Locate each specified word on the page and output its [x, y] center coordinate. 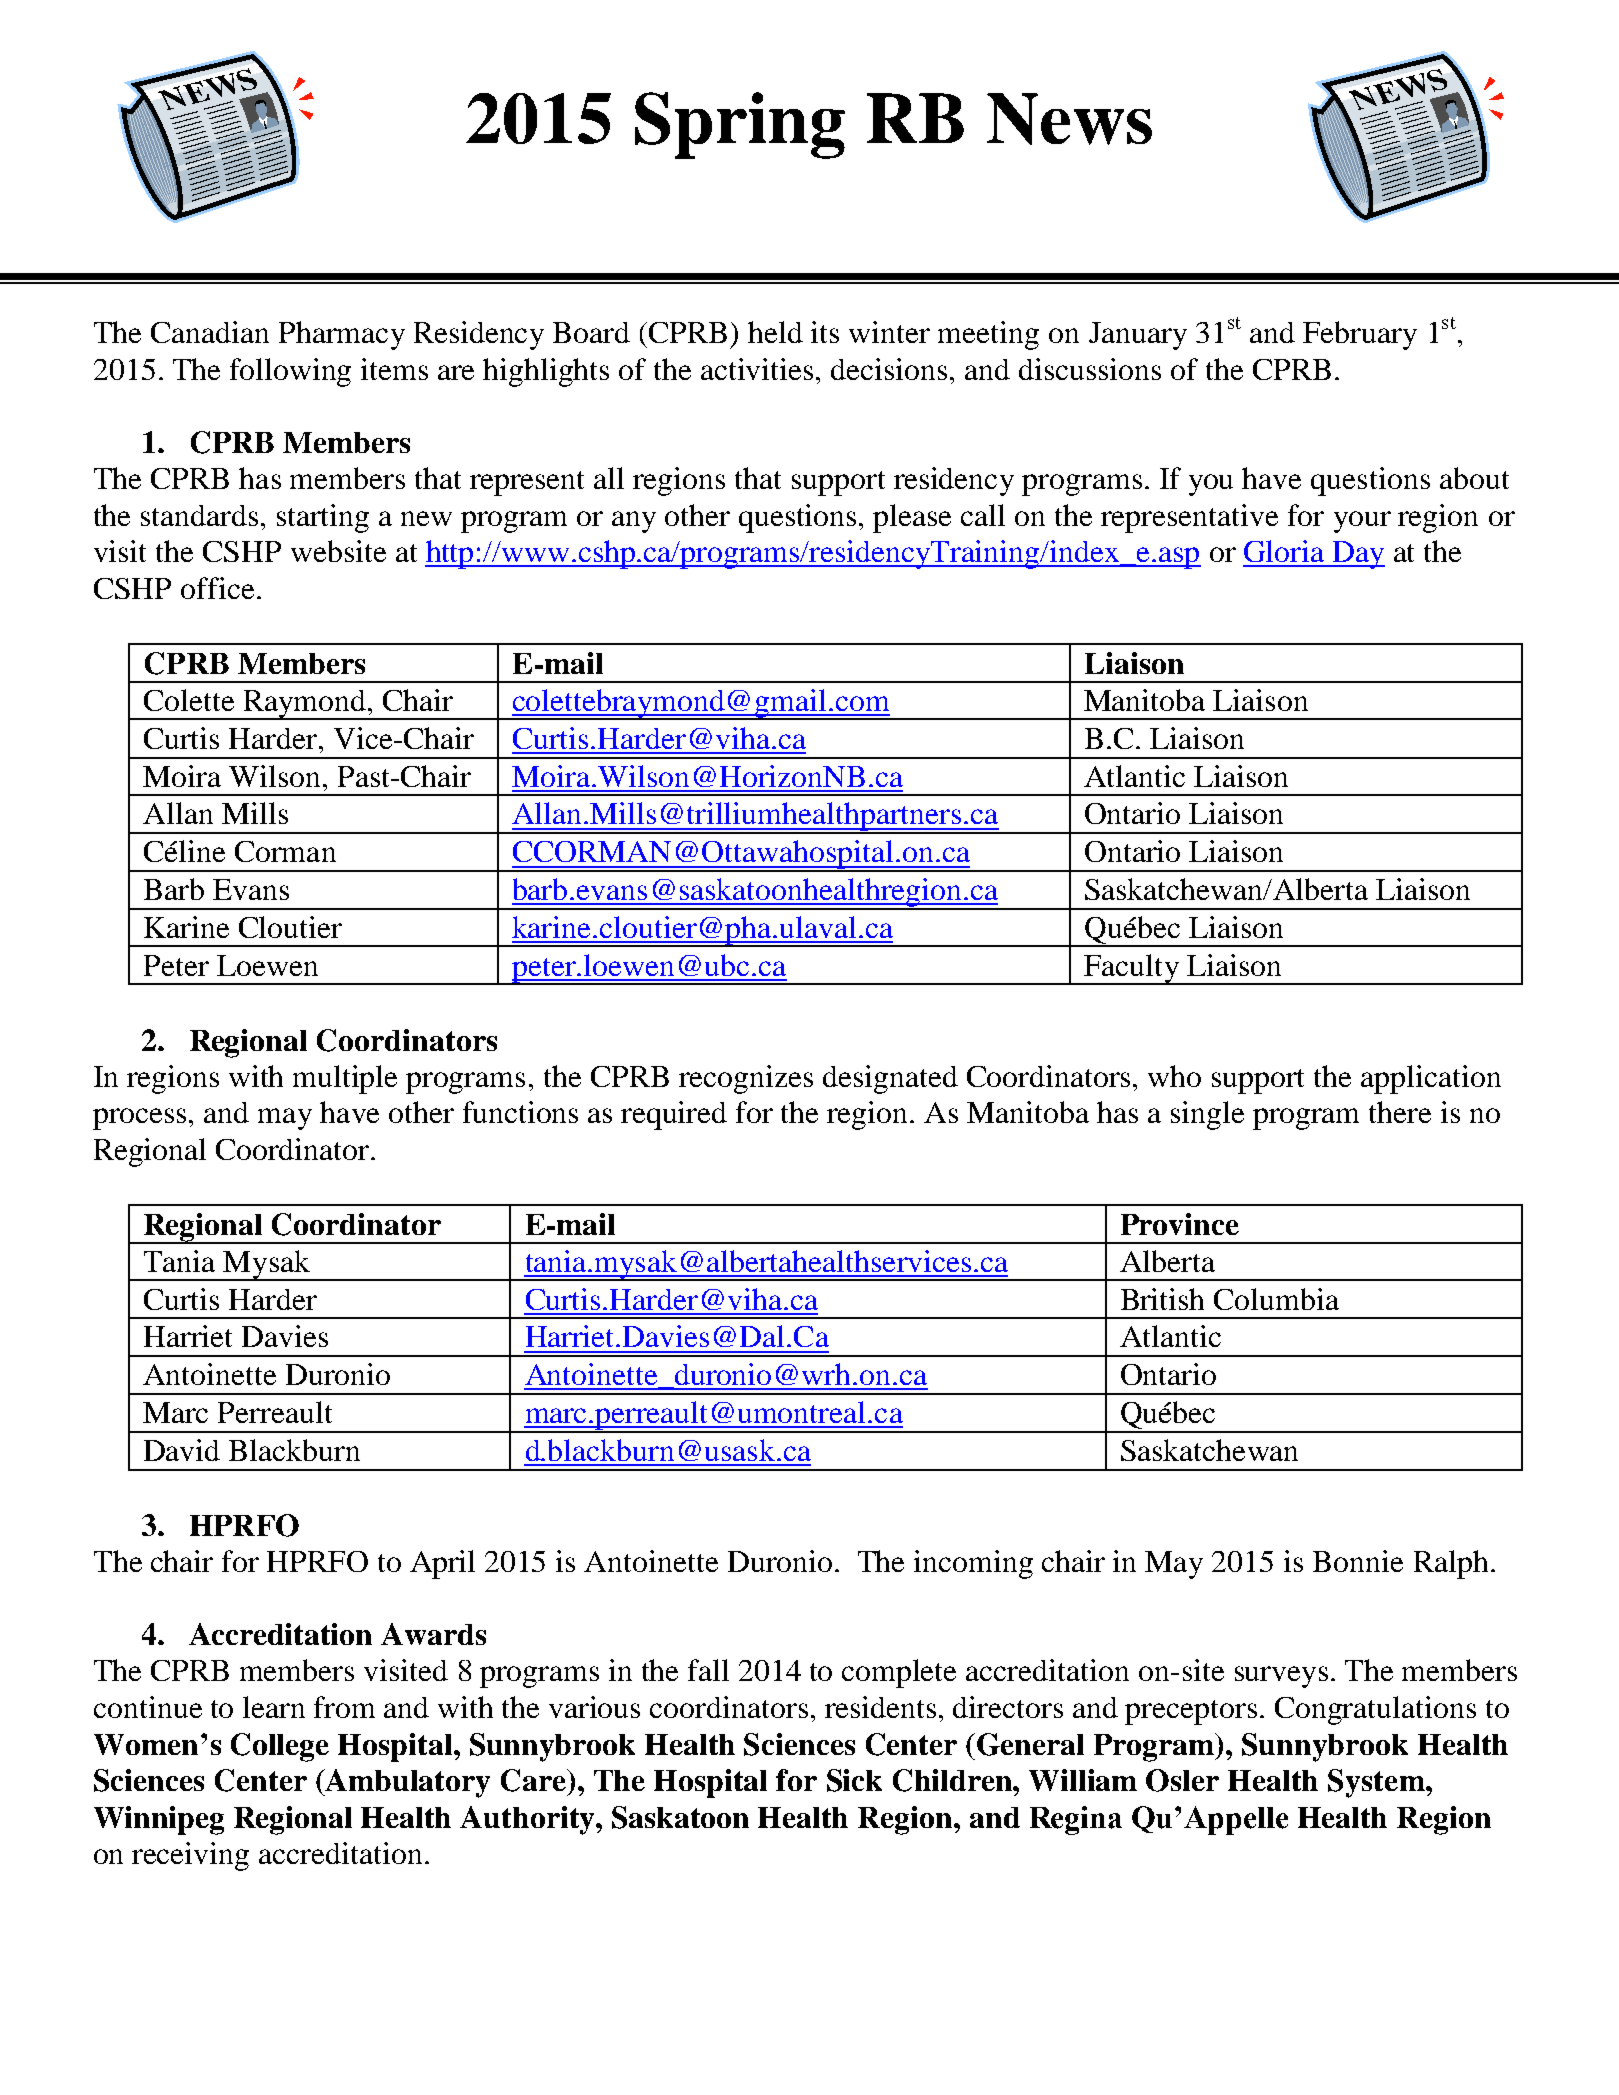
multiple [345, 1079]
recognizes [746, 1079]
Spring [740, 125]
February [1360, 335]
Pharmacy [342, 335]
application [1431, 1079]
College [280, 1747]
